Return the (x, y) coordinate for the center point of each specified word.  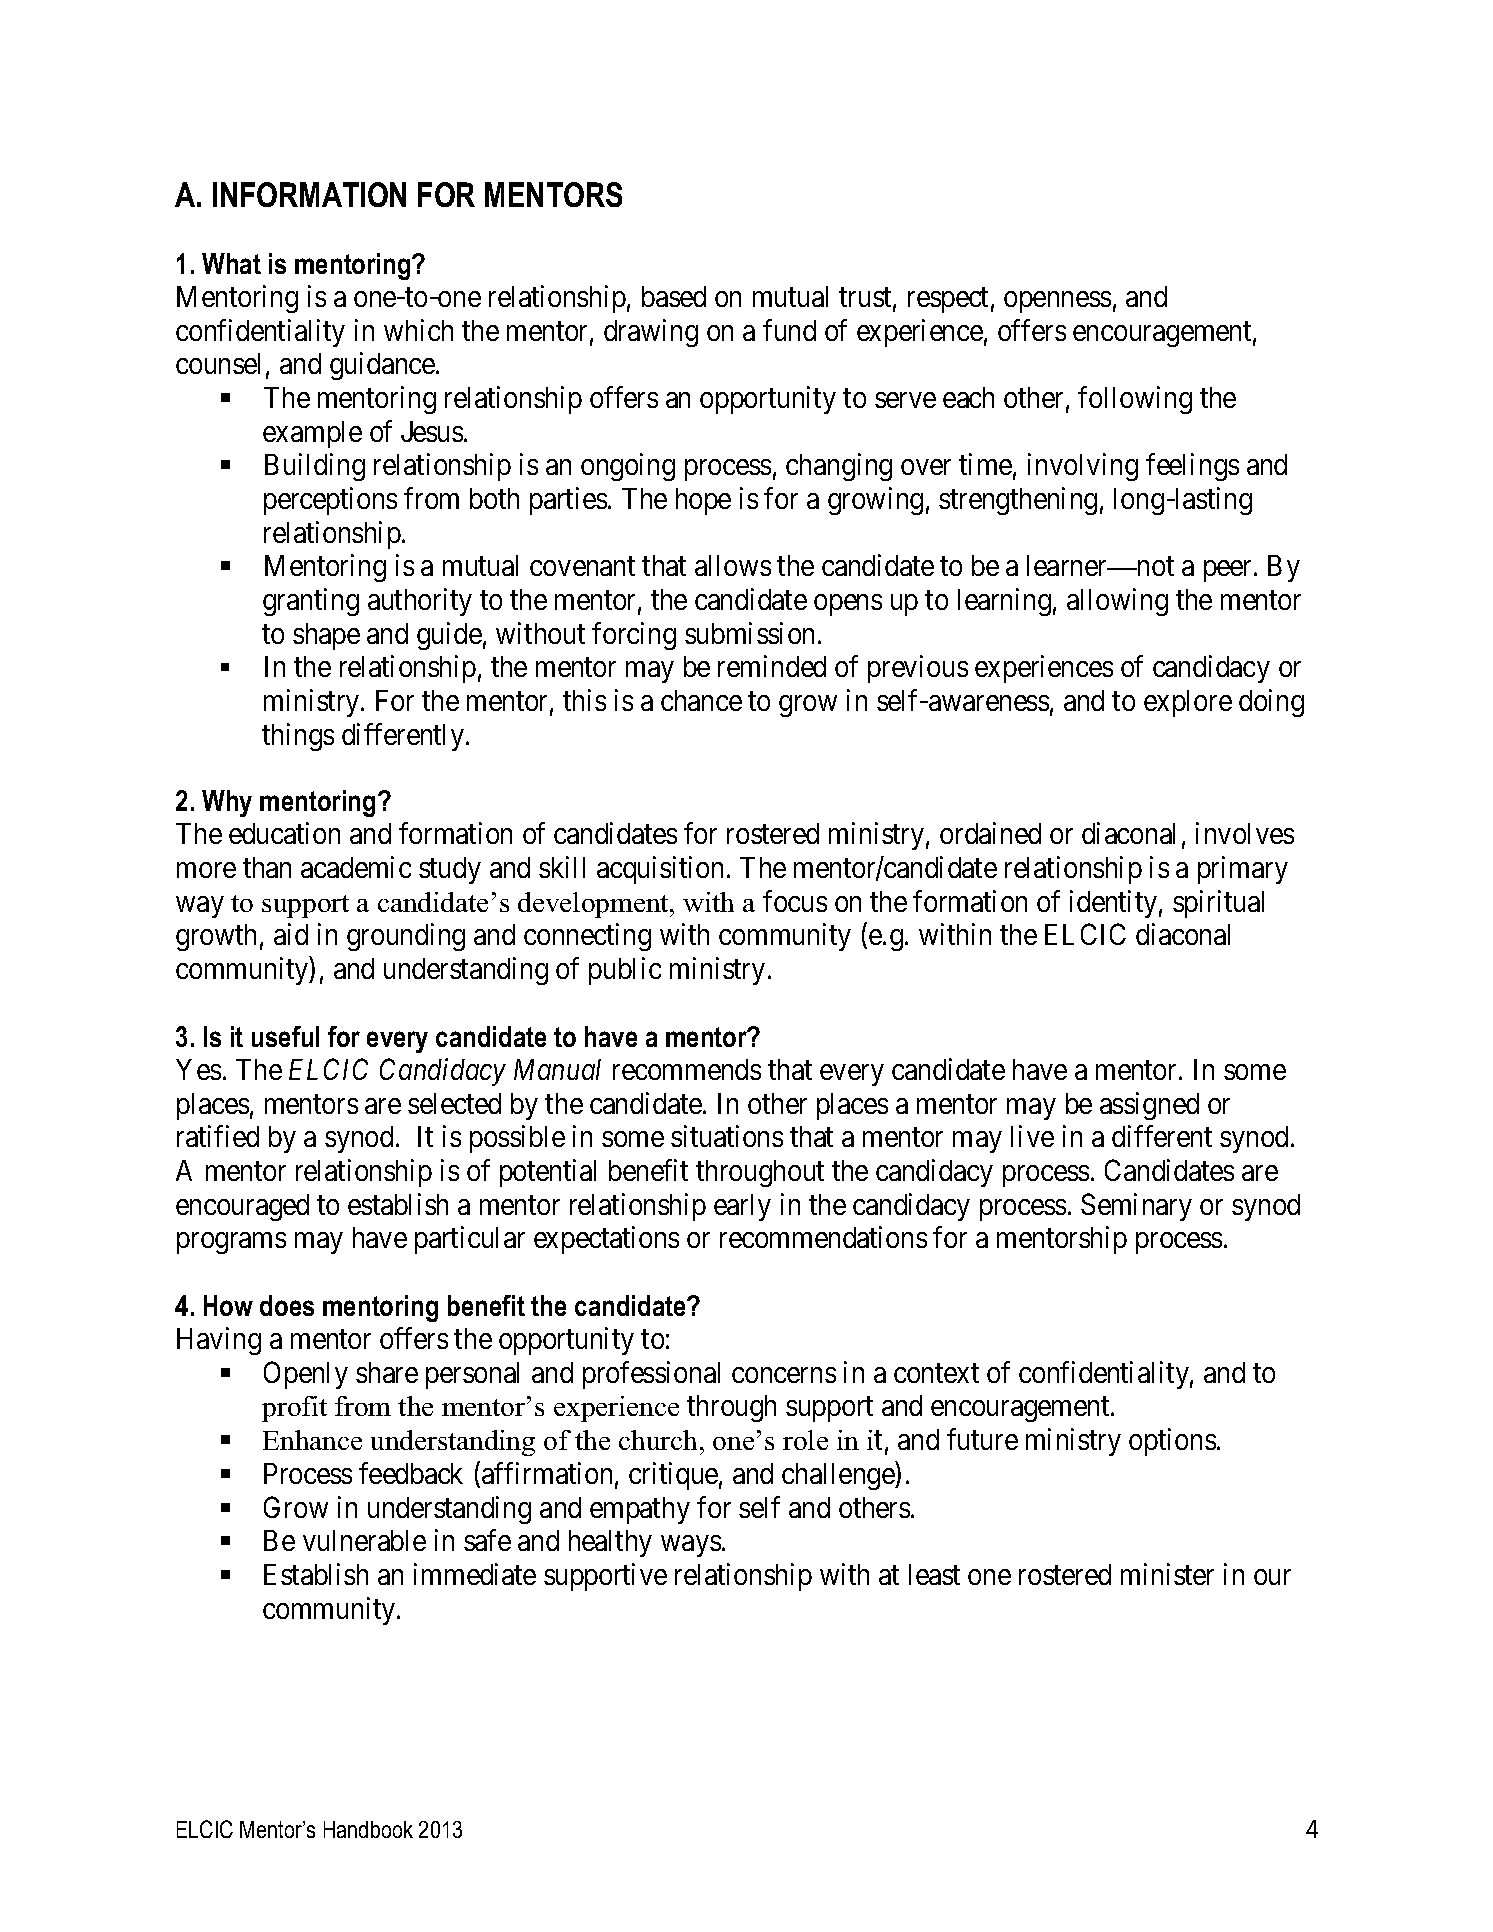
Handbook (368, 1829)
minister (1167, 1574)
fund (789, 330)
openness (1057, 302)
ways (691, 1546)
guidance (383, 366)
